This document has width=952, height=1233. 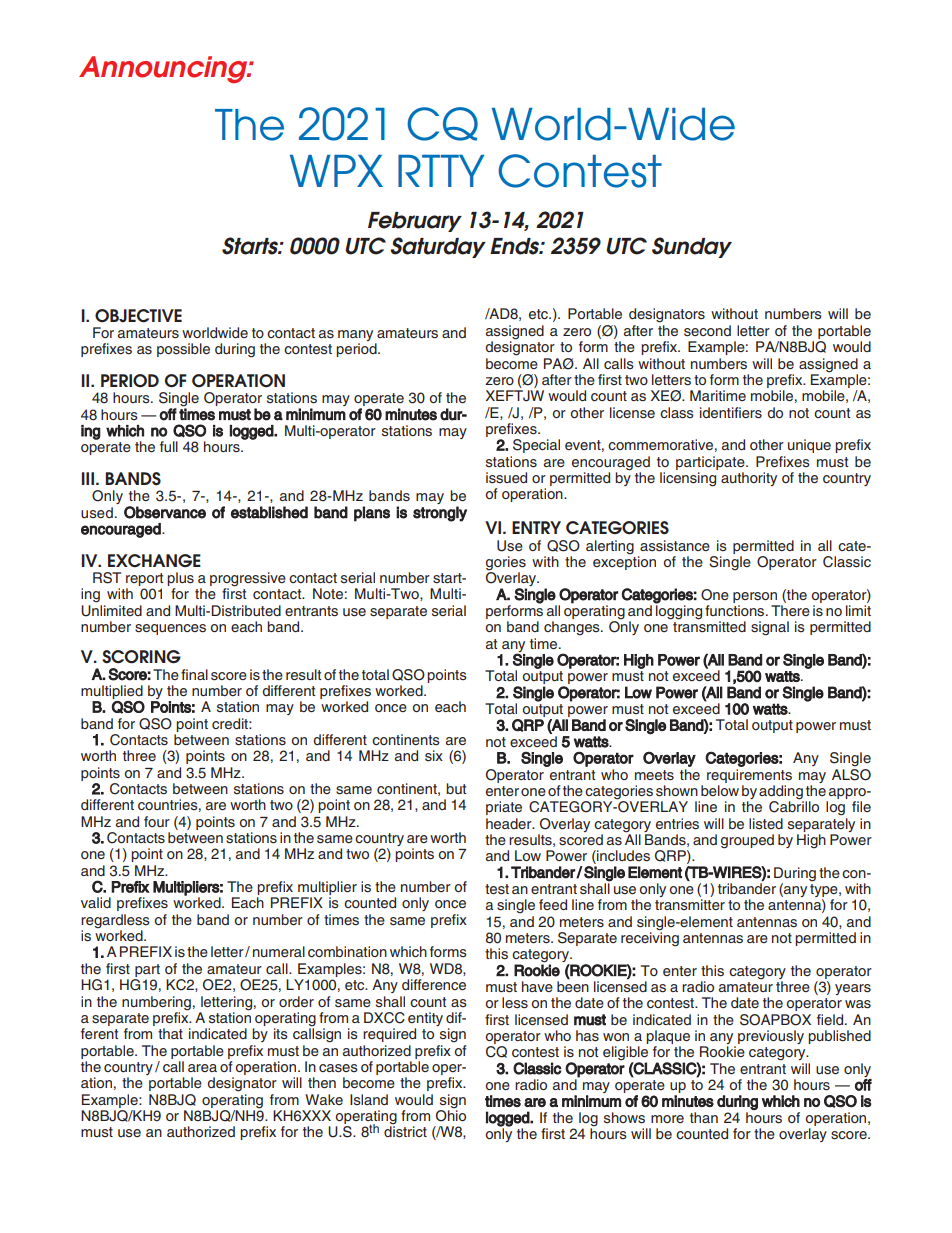 What do you see at coordinates (183, 350) in the document?
I see `possible` at bounding box center [183, 350].
